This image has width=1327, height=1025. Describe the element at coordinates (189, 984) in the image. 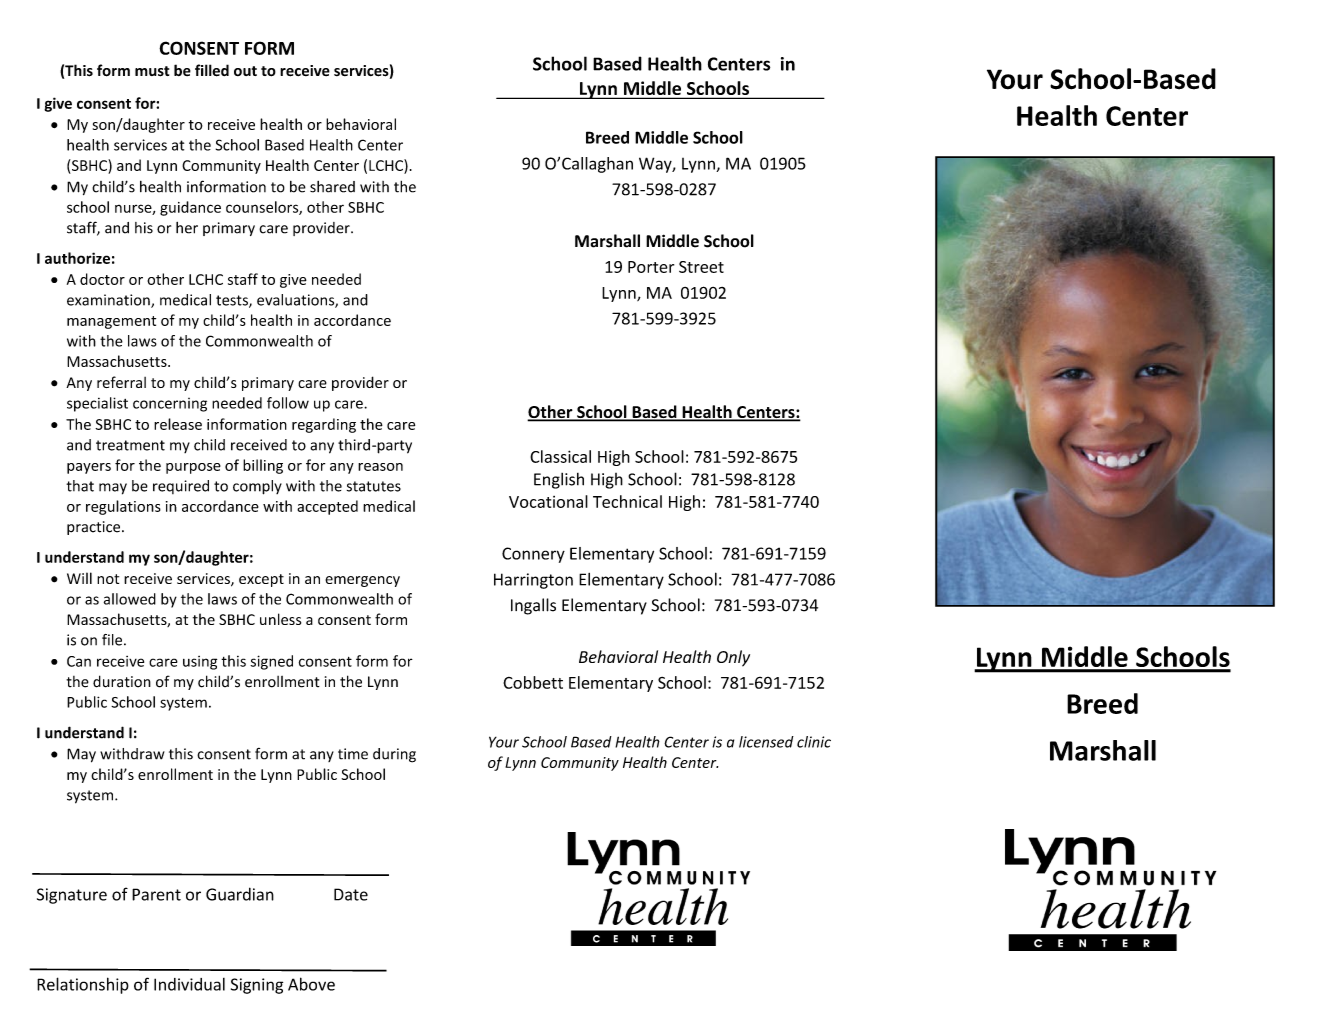

I see `Individual` at that location.
